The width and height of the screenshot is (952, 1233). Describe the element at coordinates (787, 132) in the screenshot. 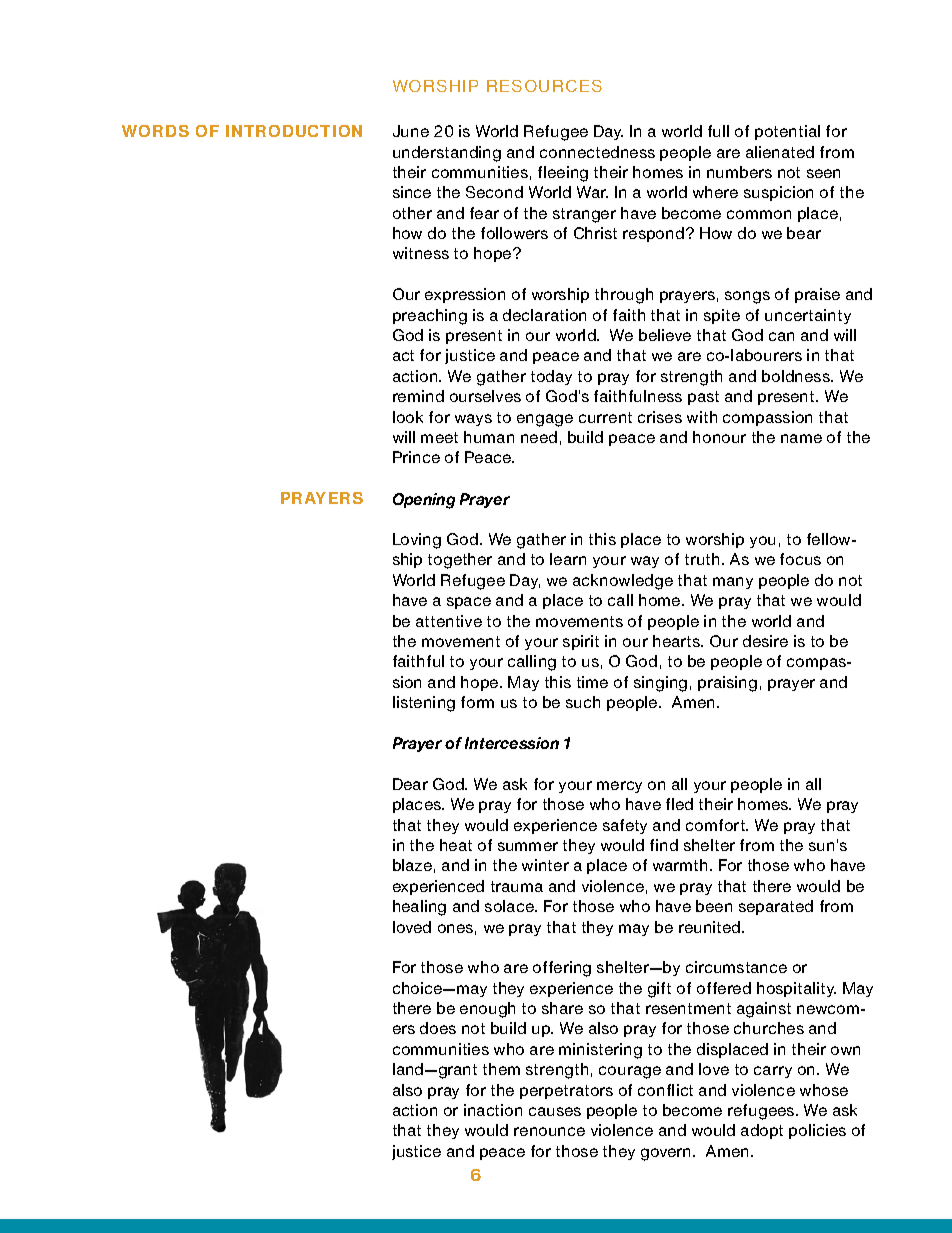

I see `potential` at that location.
